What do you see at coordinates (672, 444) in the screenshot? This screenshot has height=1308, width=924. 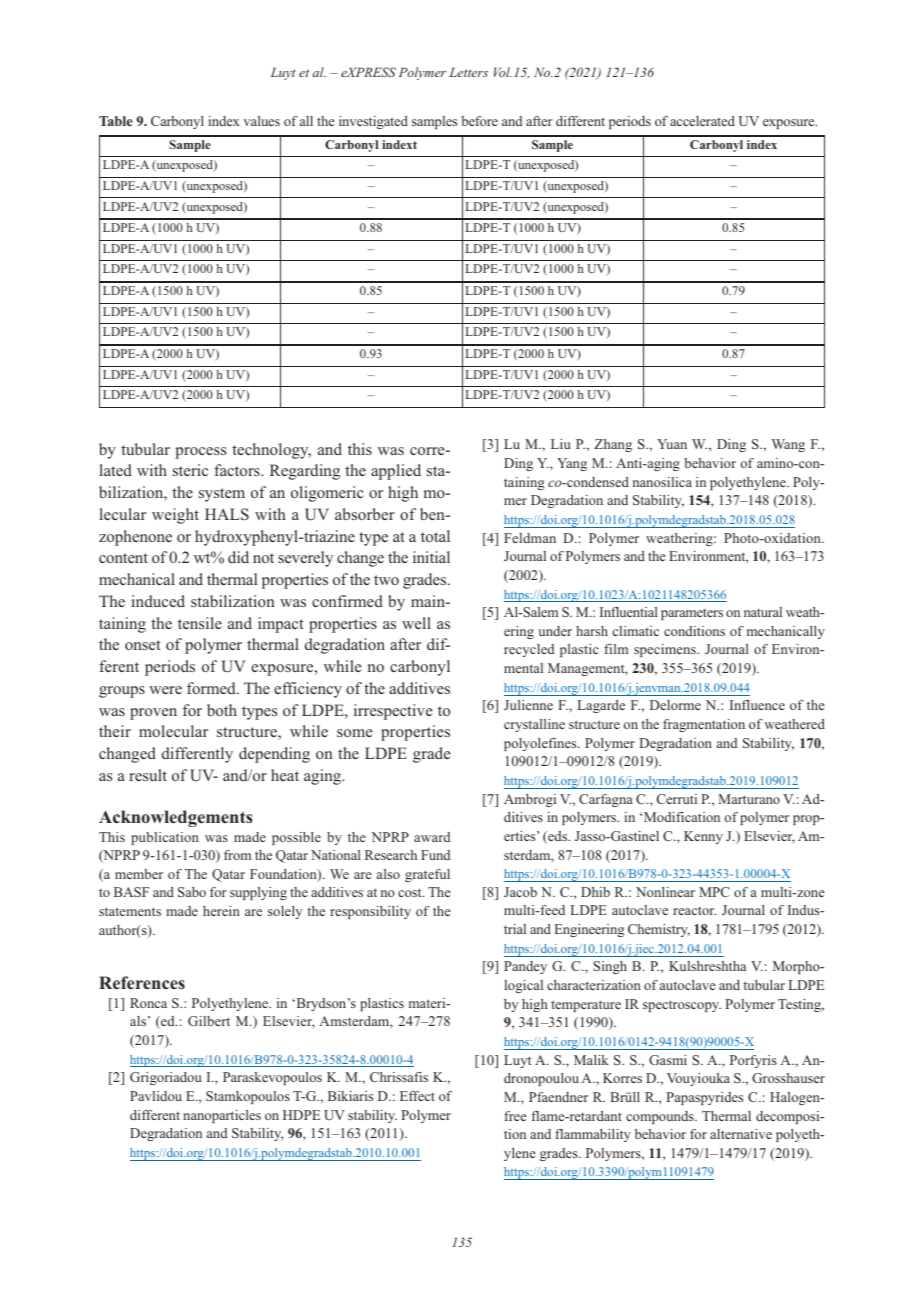 I see `Yuan` at bounding box center [672, 444].
